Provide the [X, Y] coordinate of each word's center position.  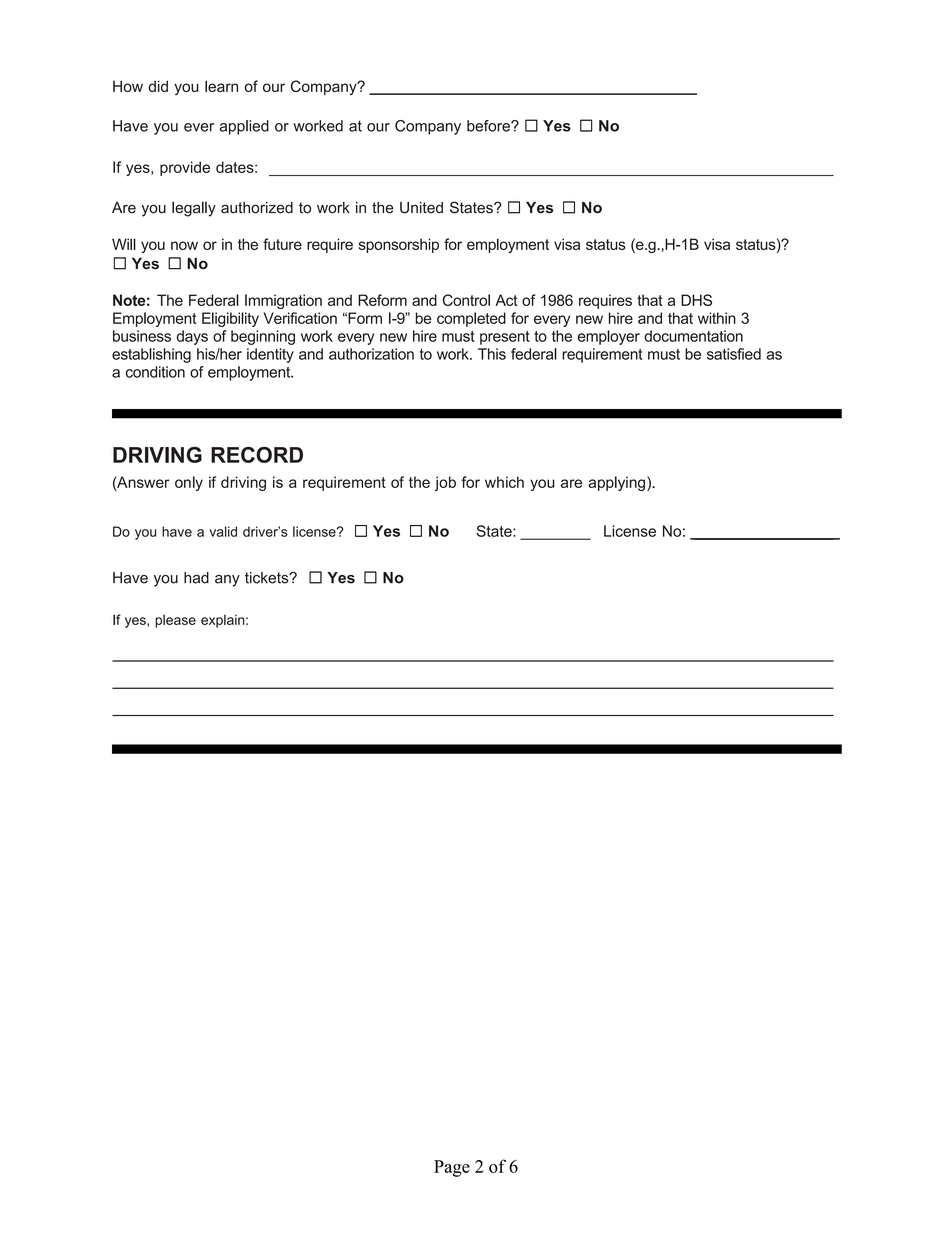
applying [616, 483]
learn [221, 86]
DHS [696, 300]
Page [452, 1168]
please [175, 621]
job [445, 483]
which [504, 482]
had [196, 578]
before [489, 126]
